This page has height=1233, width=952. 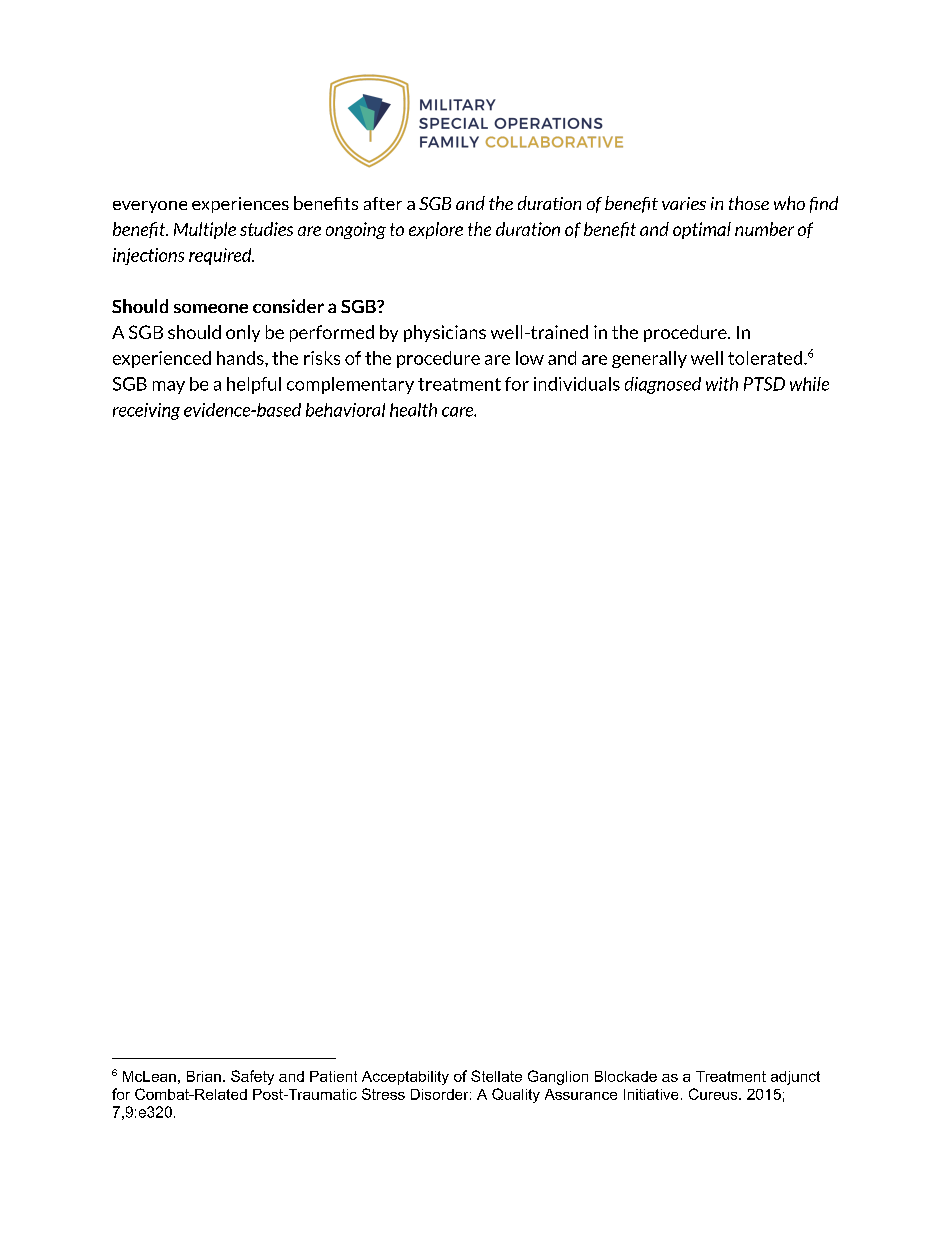 I want to click on Brian, so click(x=204, y=1076).
